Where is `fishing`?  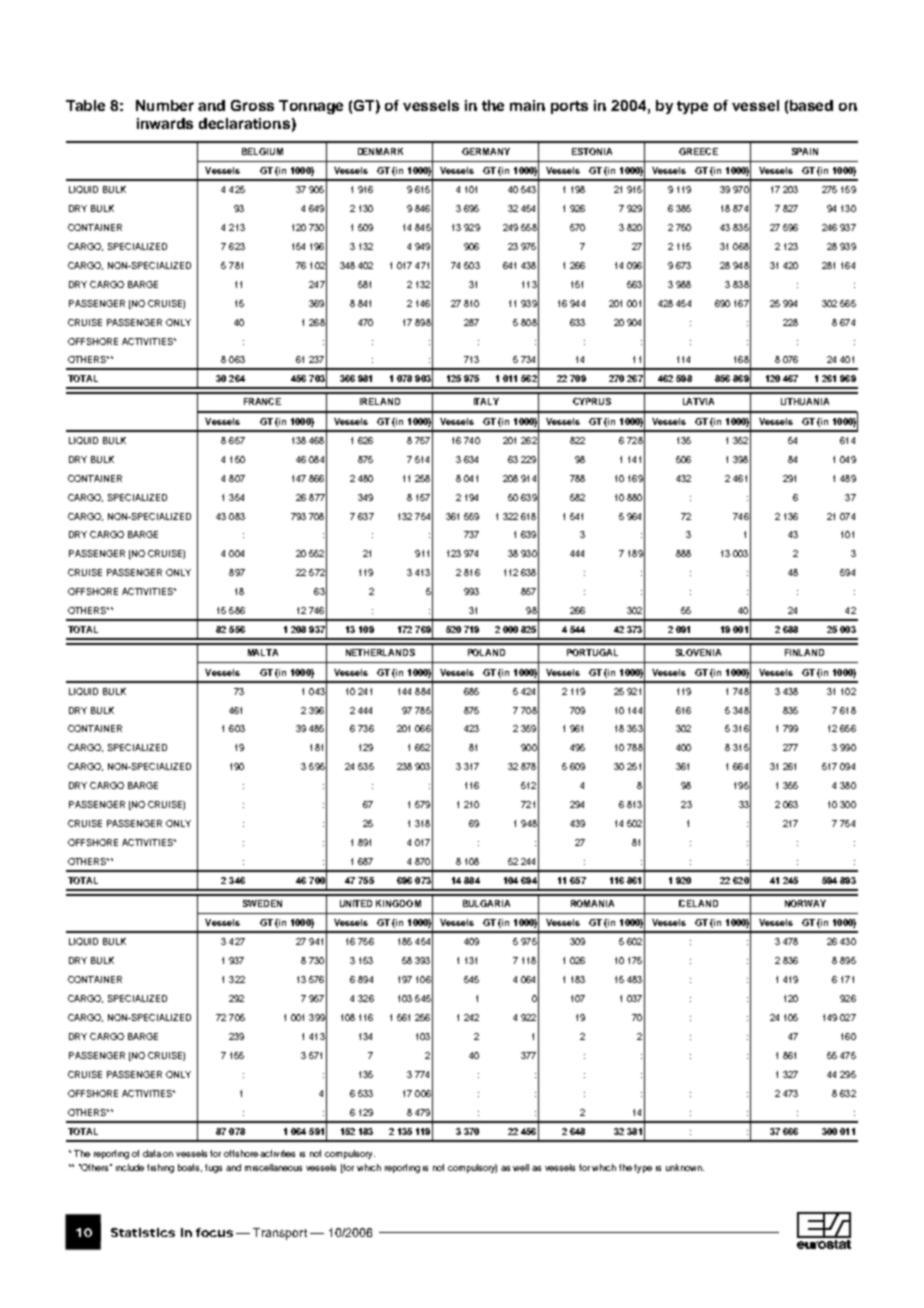 fishing is located at coordinates (160, 1168).
